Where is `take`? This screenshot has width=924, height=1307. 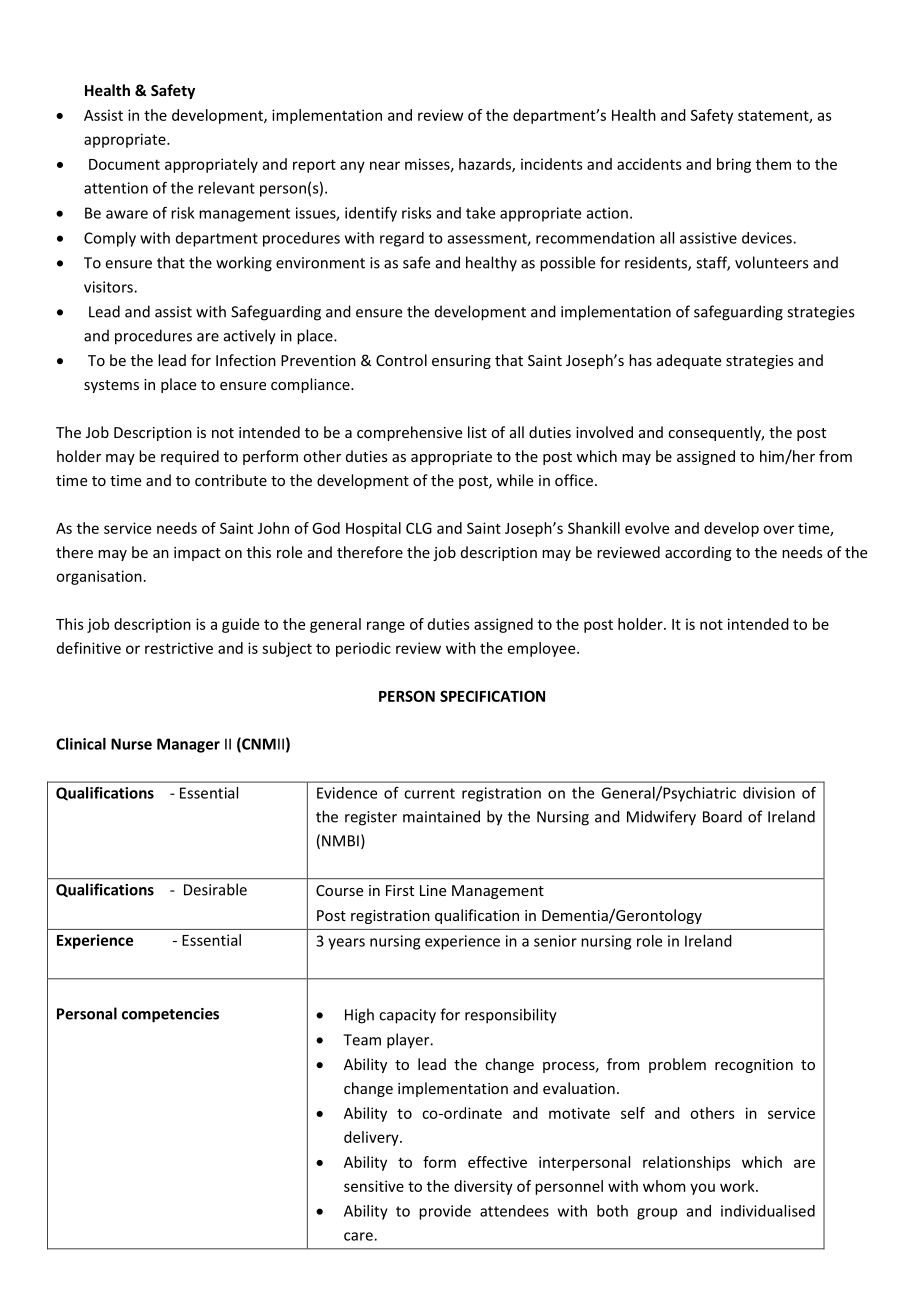 take is located at coordinates (480, 213).
